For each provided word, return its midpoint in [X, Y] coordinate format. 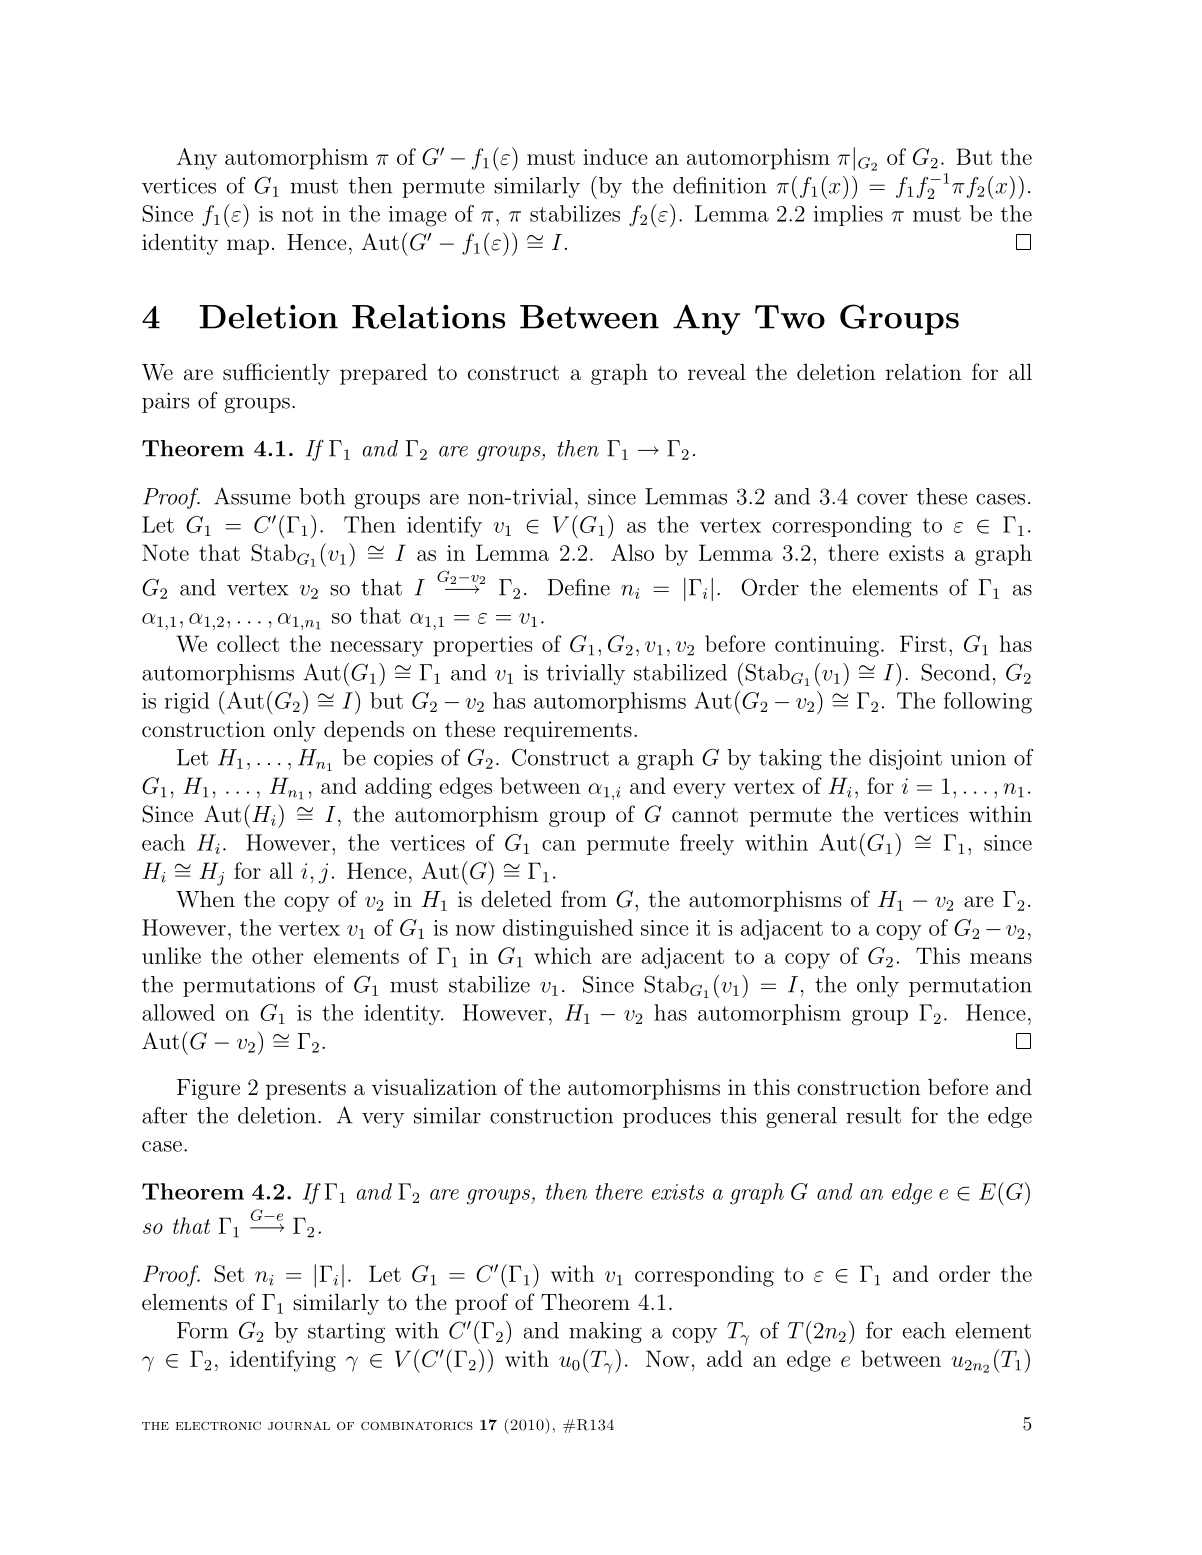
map [248, 247]
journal [299, 1426]
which [563, 955]
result [873, 1115]
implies [848, 215]
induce [615, 156]
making [605, 1332]
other [277, 955]
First [923, 643]
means [1001, 958]
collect [248, 643]
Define [579, 587]
